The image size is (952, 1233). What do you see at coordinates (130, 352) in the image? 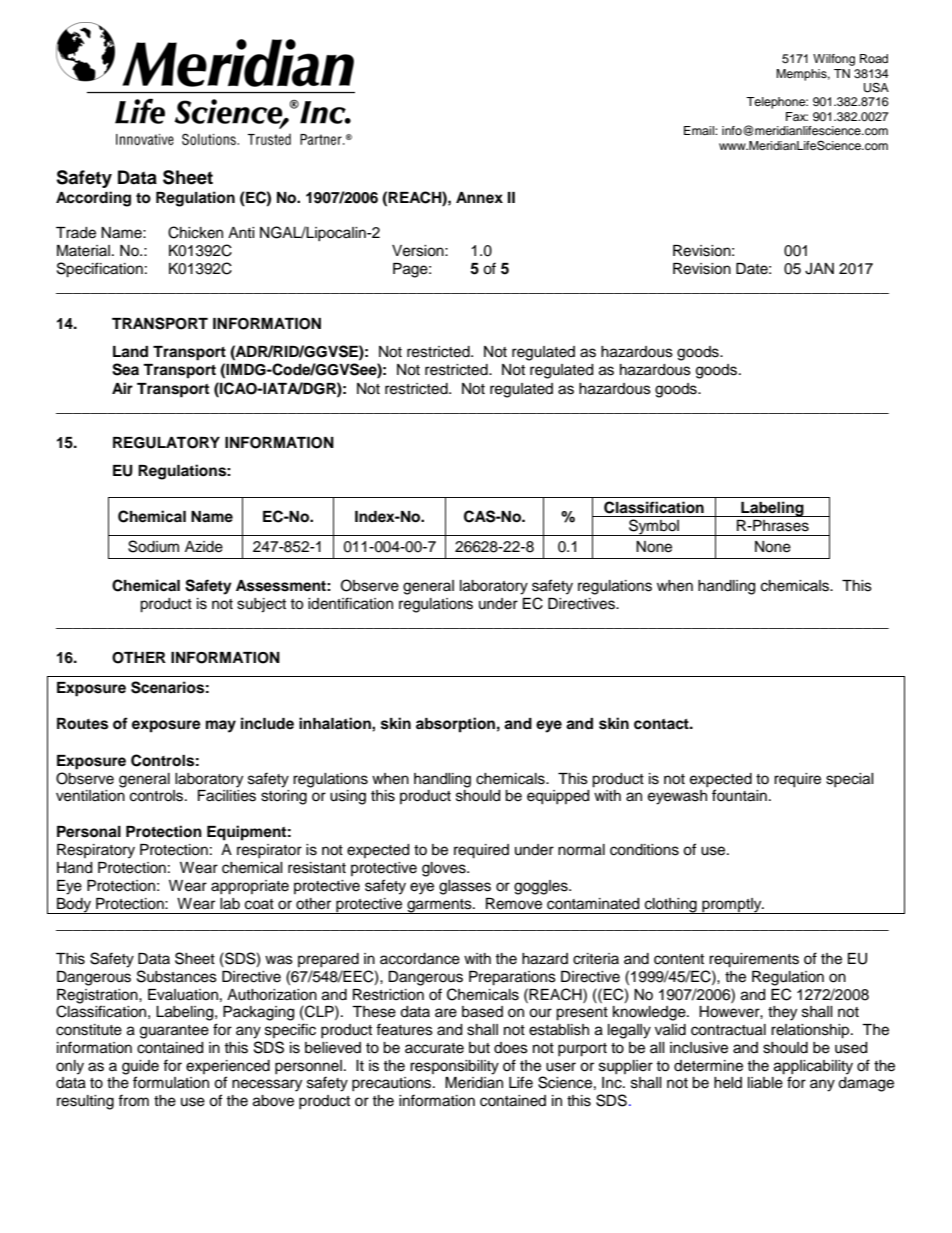
I see `Land` at bounding box center [130, 352].
